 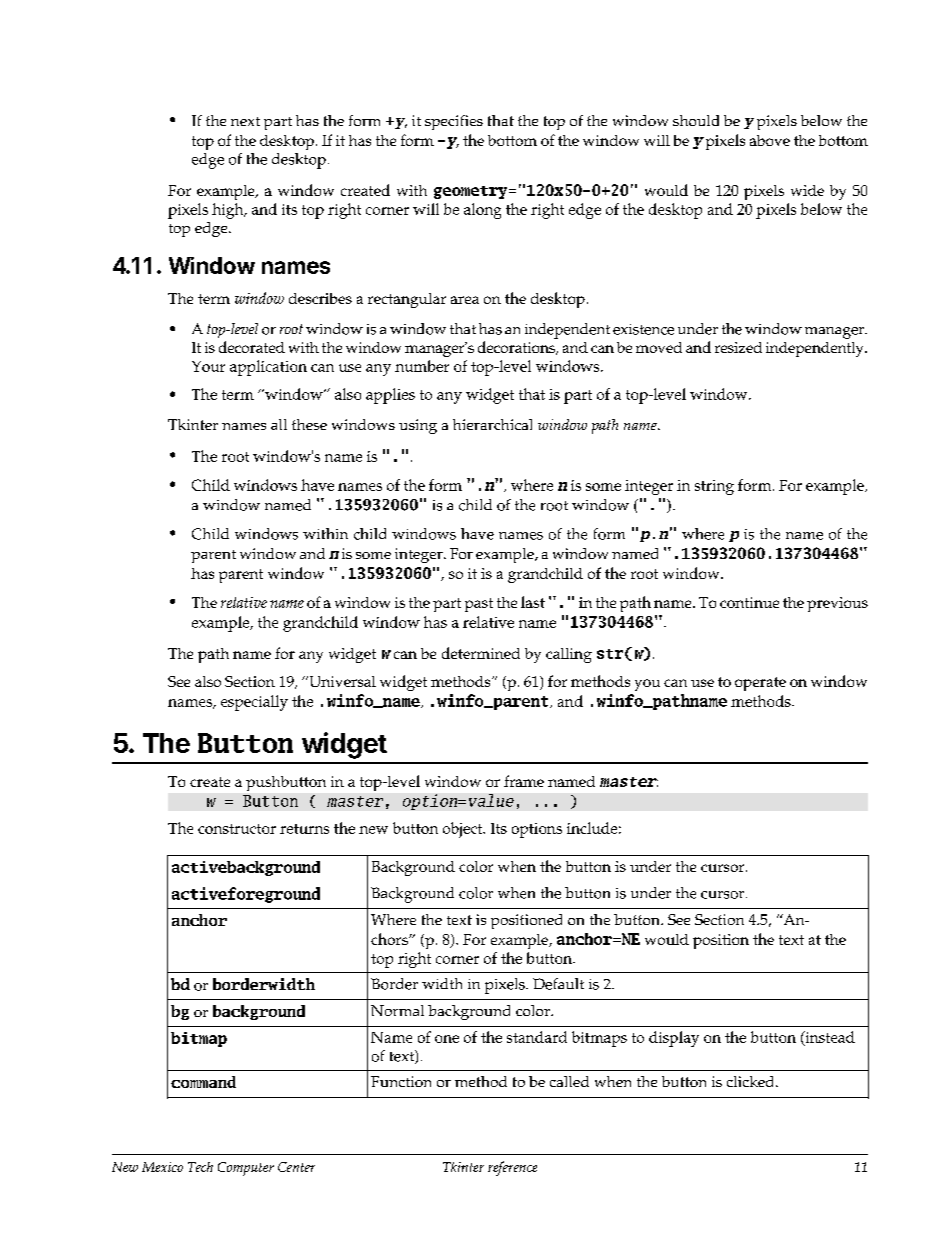 What do you see at coordinates (246, 1169) in the screenshot?
I see `Computer` at bounding box center [246, 1169].
